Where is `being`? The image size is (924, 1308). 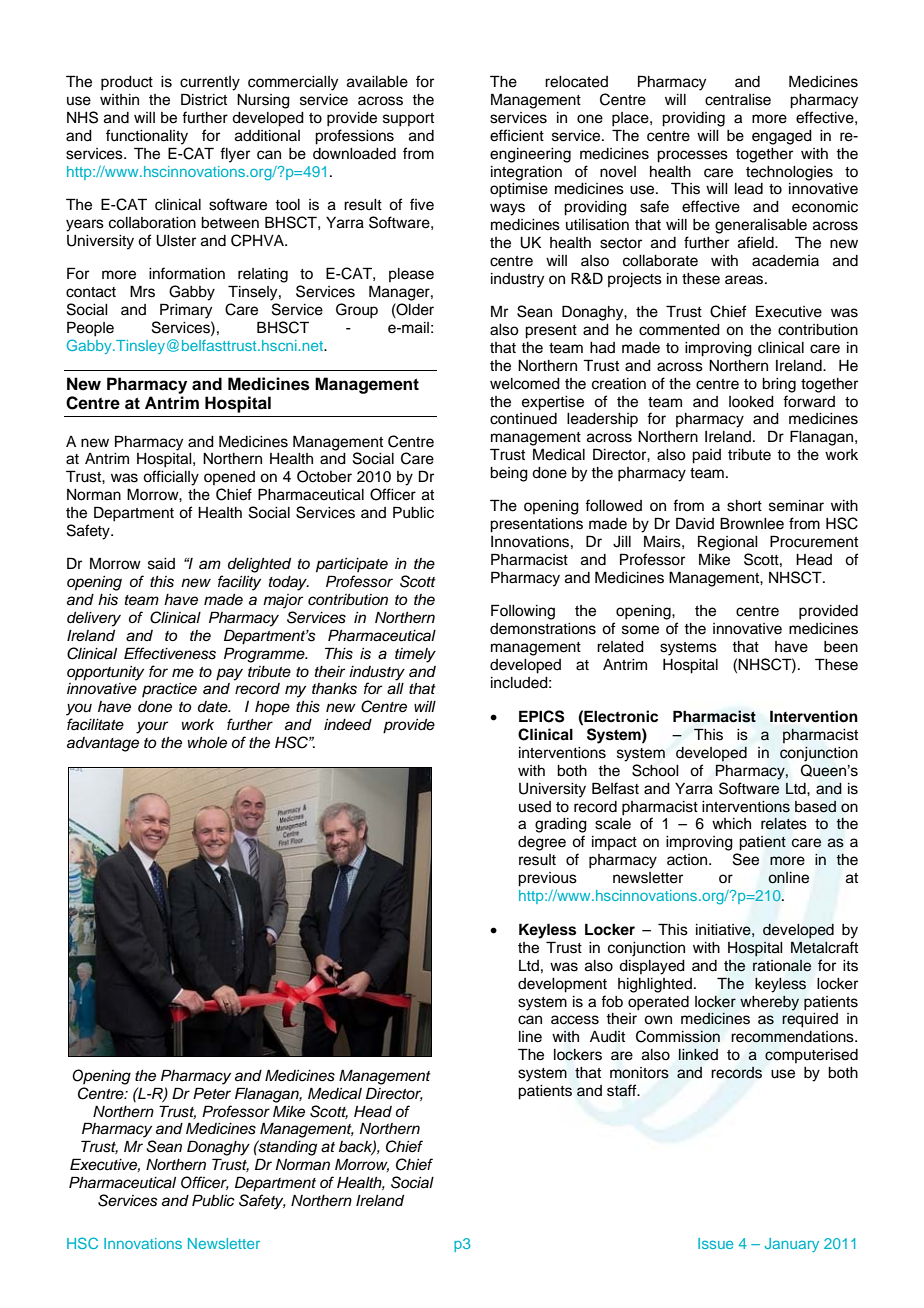 being is located at coordinates (509, 474).
